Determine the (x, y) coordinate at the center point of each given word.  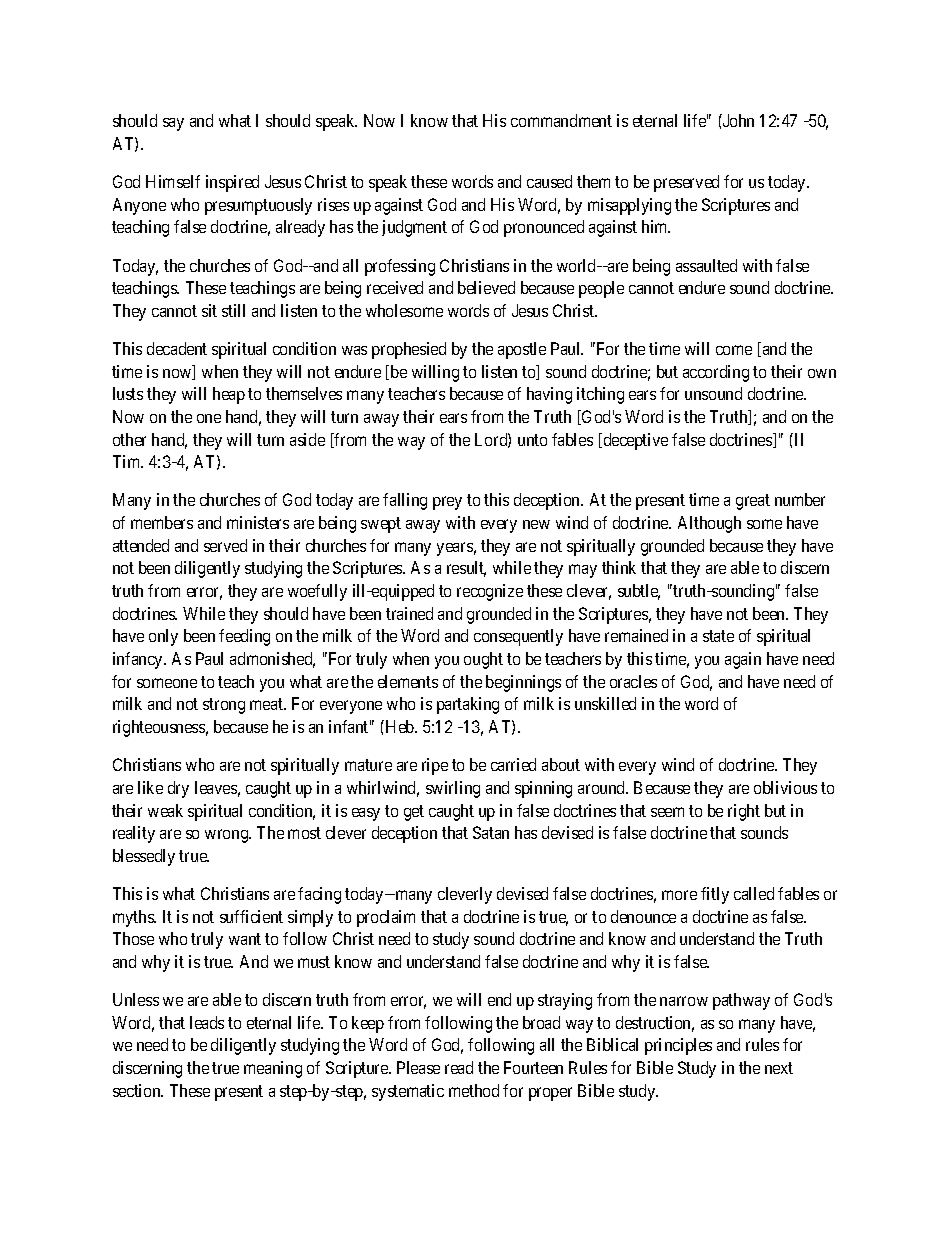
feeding (244, 637)
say (173, 124)
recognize (490, 592)
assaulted (706, 265)
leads (207, 1022)
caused (549, 181)
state (718, 636)
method (474, 1090)
